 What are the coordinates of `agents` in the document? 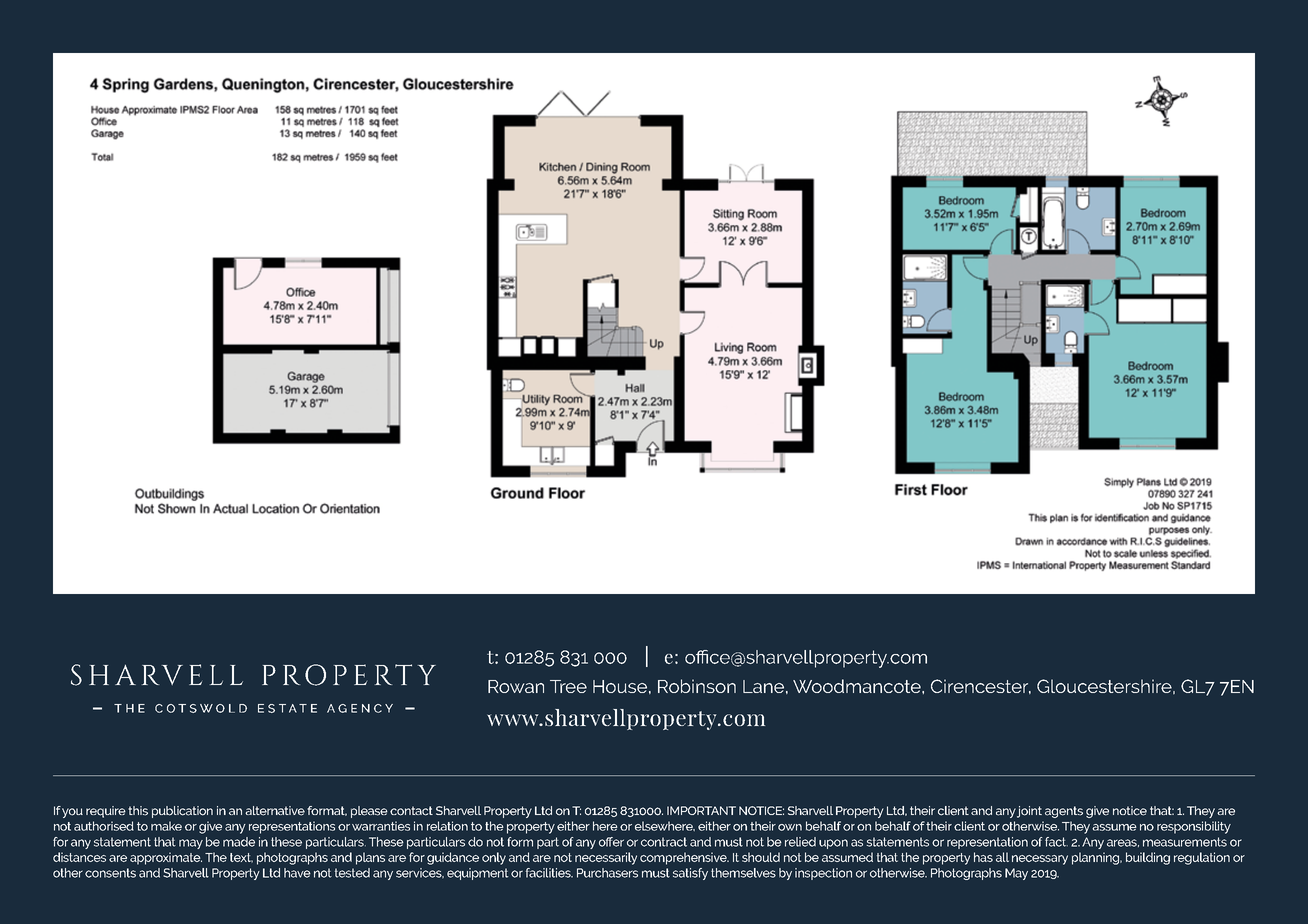 It's located at (1064, 812).
